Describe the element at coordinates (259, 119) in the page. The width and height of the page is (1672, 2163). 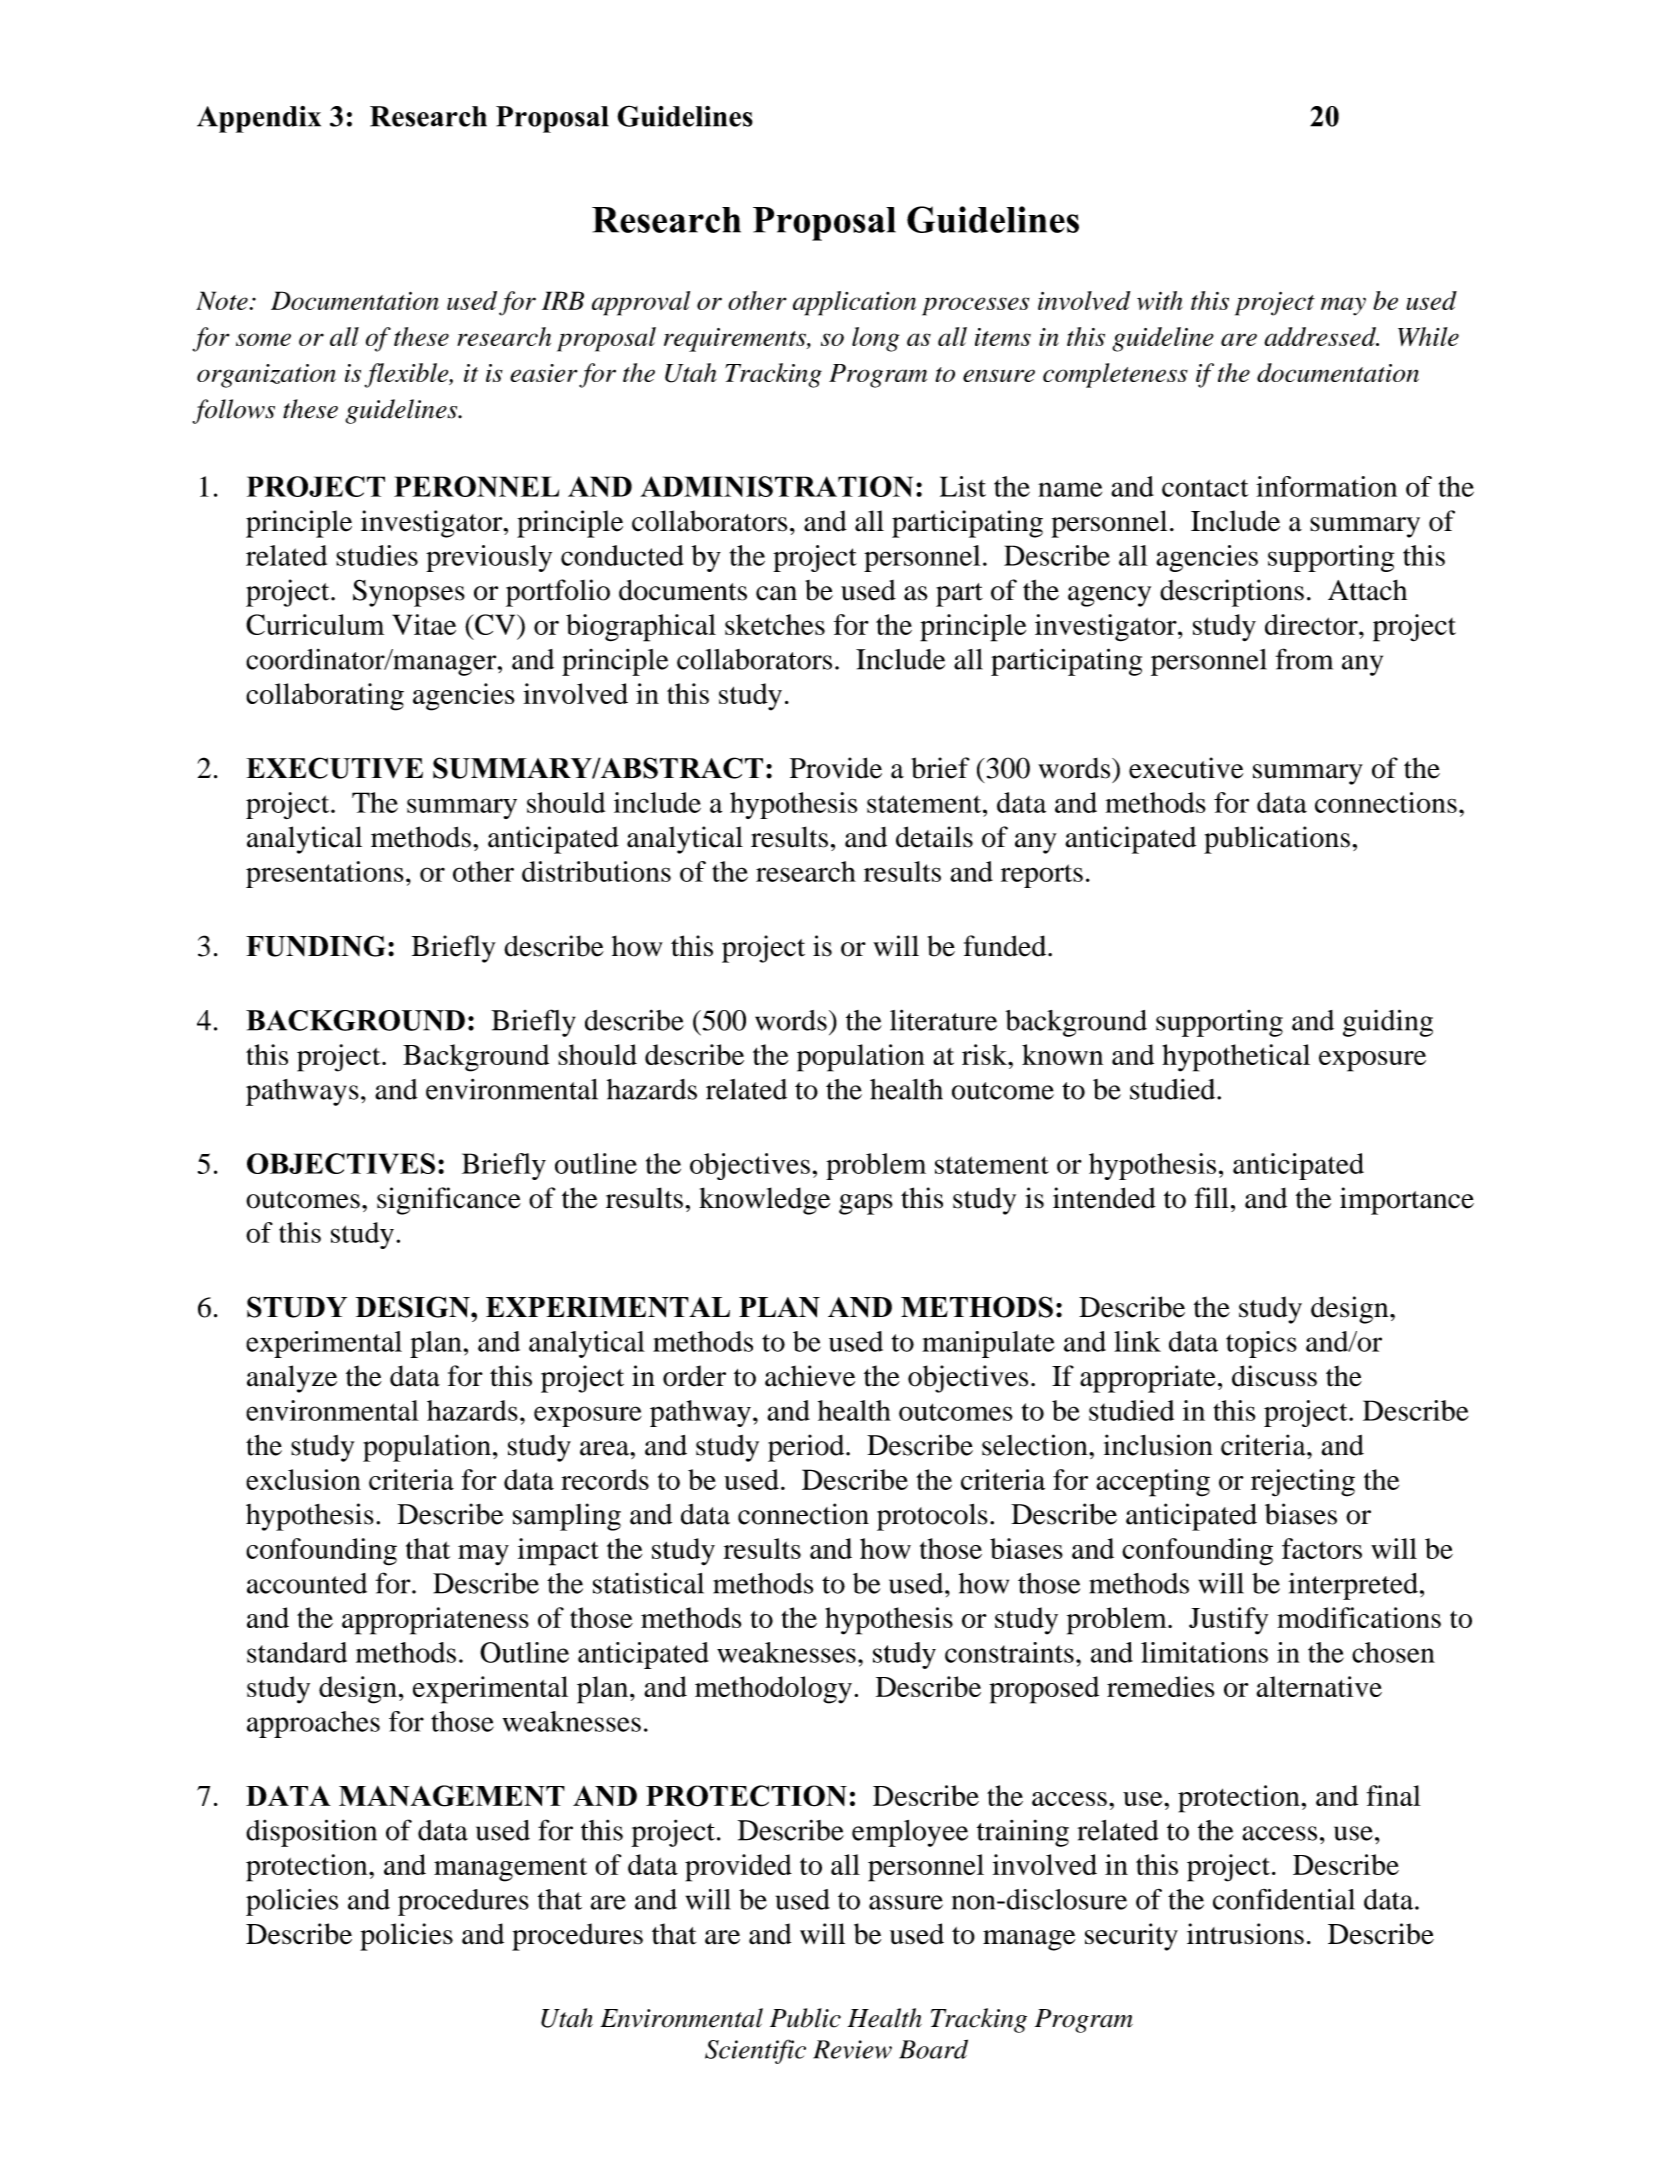
I see `Appendix` at that location.
